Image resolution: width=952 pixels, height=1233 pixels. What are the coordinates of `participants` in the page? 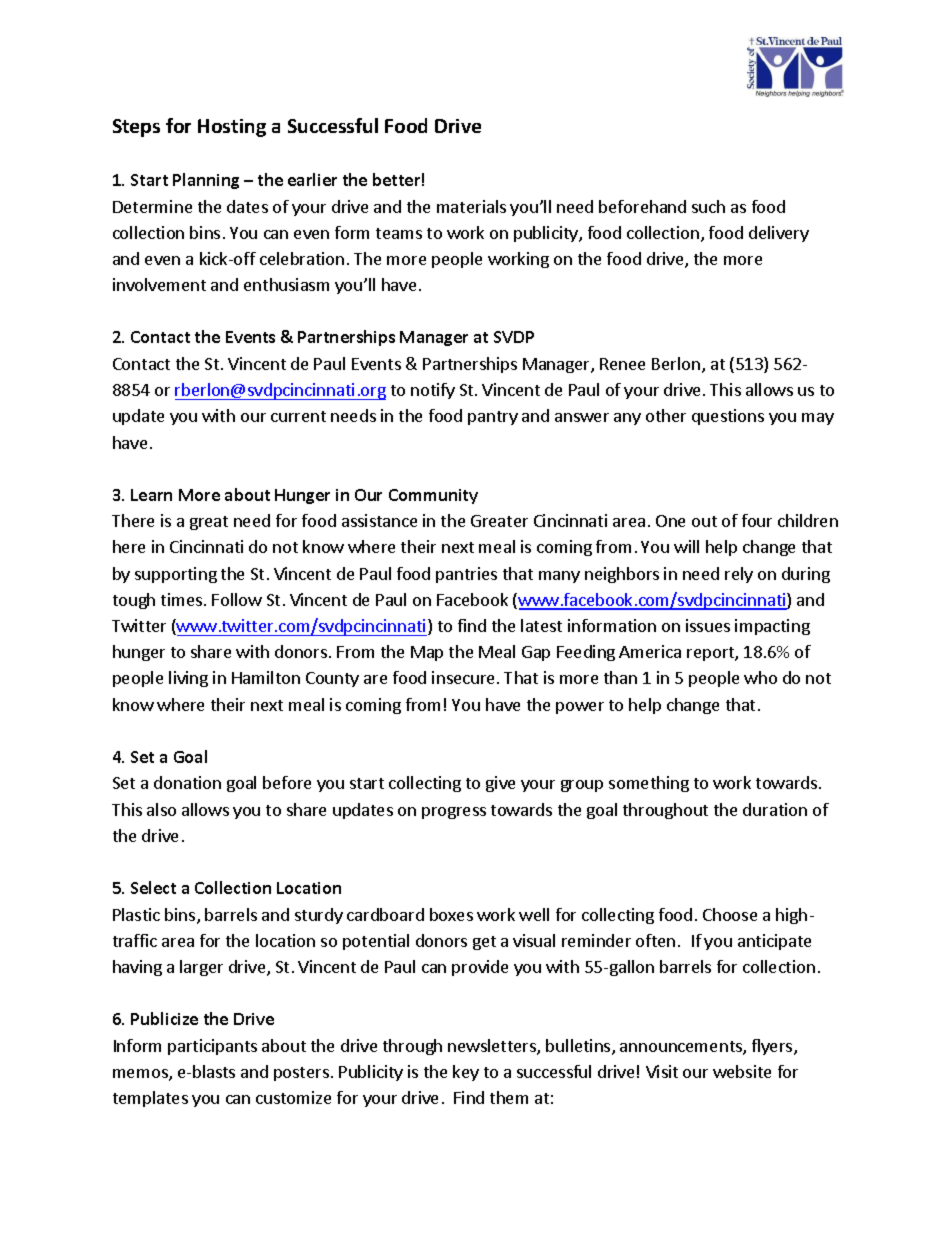 It's located at (212, 1047).
